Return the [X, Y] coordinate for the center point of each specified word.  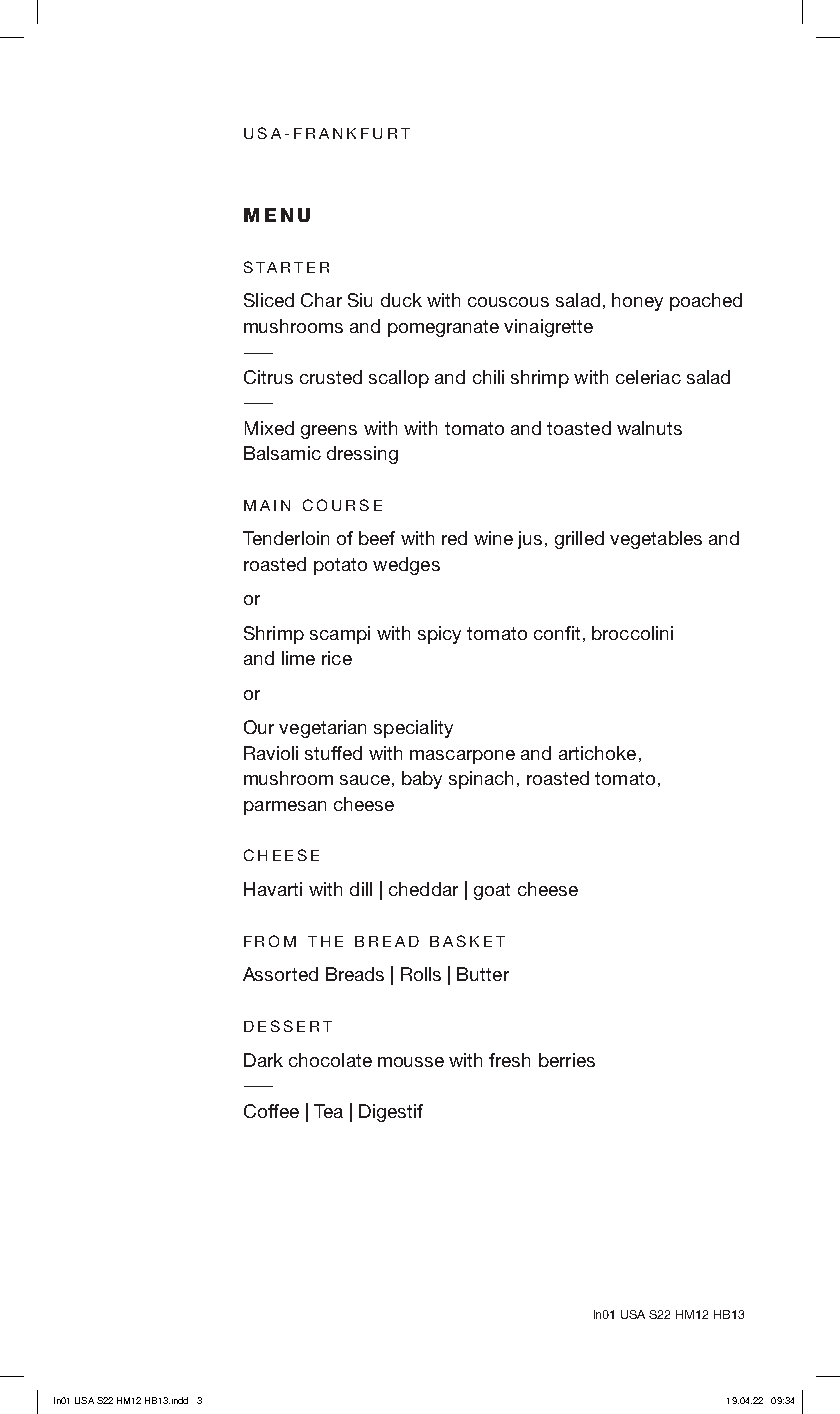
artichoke [597, 753]
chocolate [330, 1060]
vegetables [656, 540]
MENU [277, 215]
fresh [509, 1060]
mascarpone [462, 757]
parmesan [285, 808]
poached [706, 302]
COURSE [342, 505]
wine [493, 538]
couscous [508, 302]
